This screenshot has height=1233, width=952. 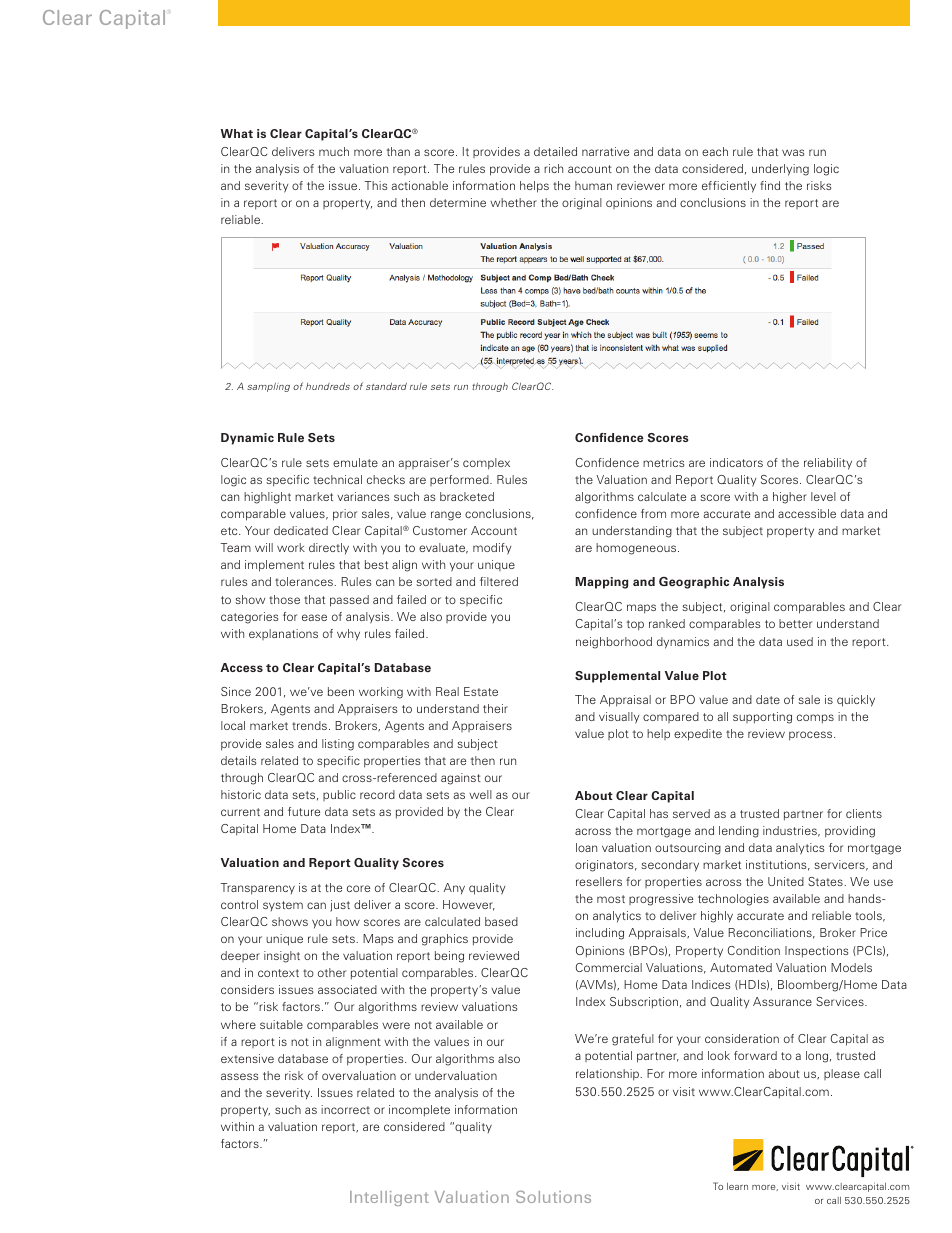 I want to click on was, so click(x=793, y=152).
